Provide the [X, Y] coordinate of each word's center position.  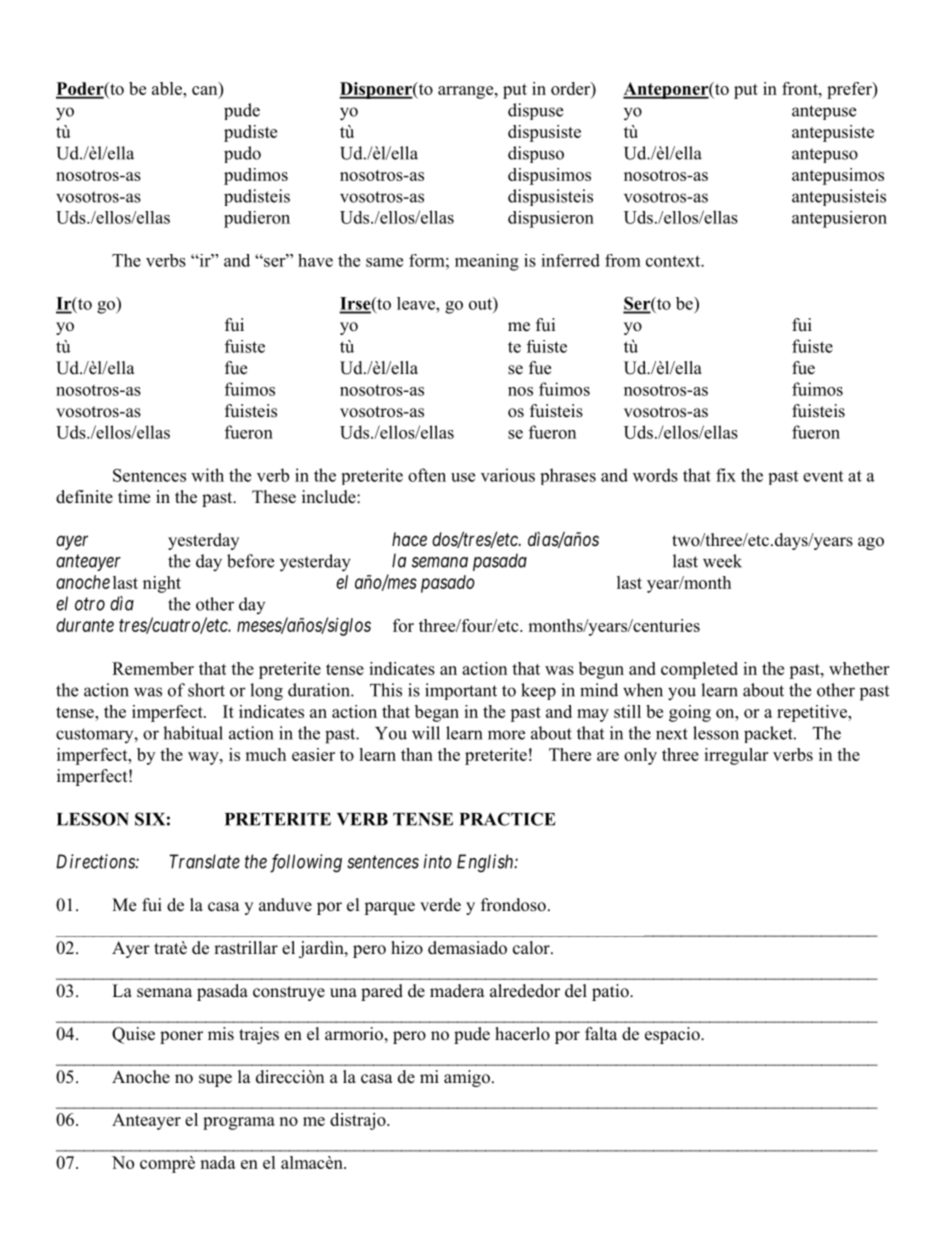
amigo [467, 1078]
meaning [487, 262]
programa [239, 1123]
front [801, 88]
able [168, 88]
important [461, 691]
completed [699, 670]
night [162, 584]
